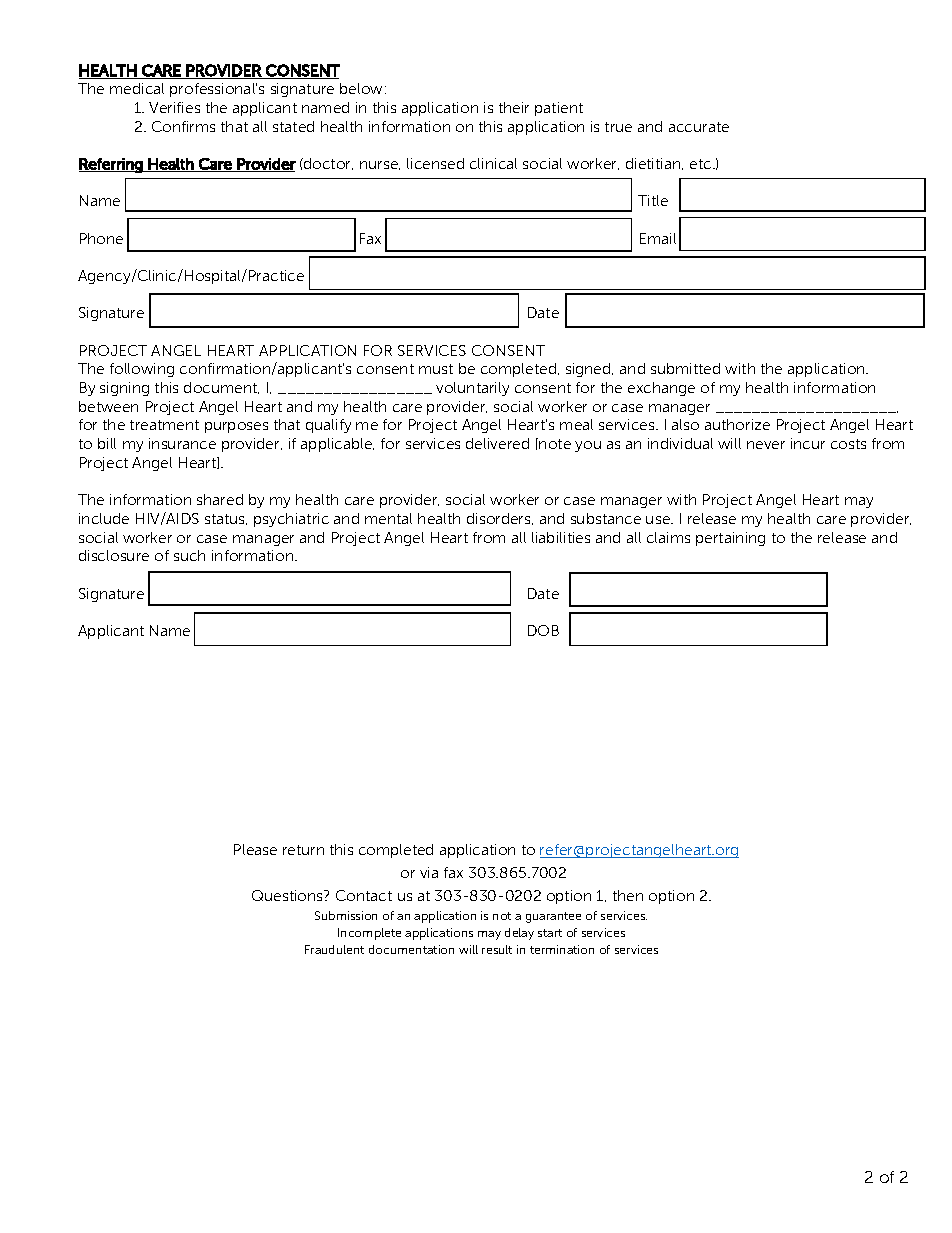 The height and width of the screenshot is (1233, 952). What do you see at coordinates (514, 107) in the screenshot?
I see `their` at bounding box center [514, 107].
